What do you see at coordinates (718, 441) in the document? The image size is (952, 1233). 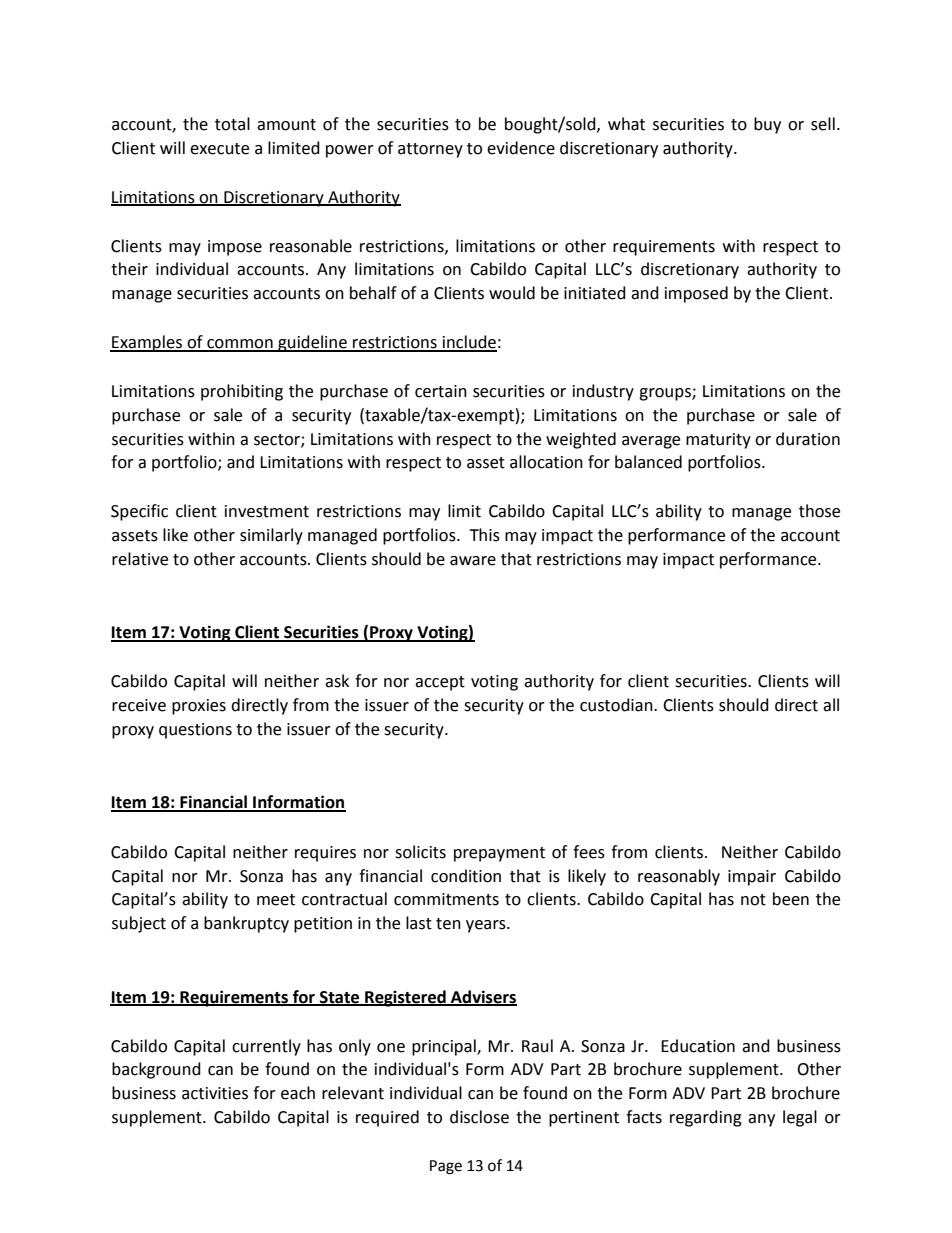 I see `maturity` at bounding box center [718, 441].
